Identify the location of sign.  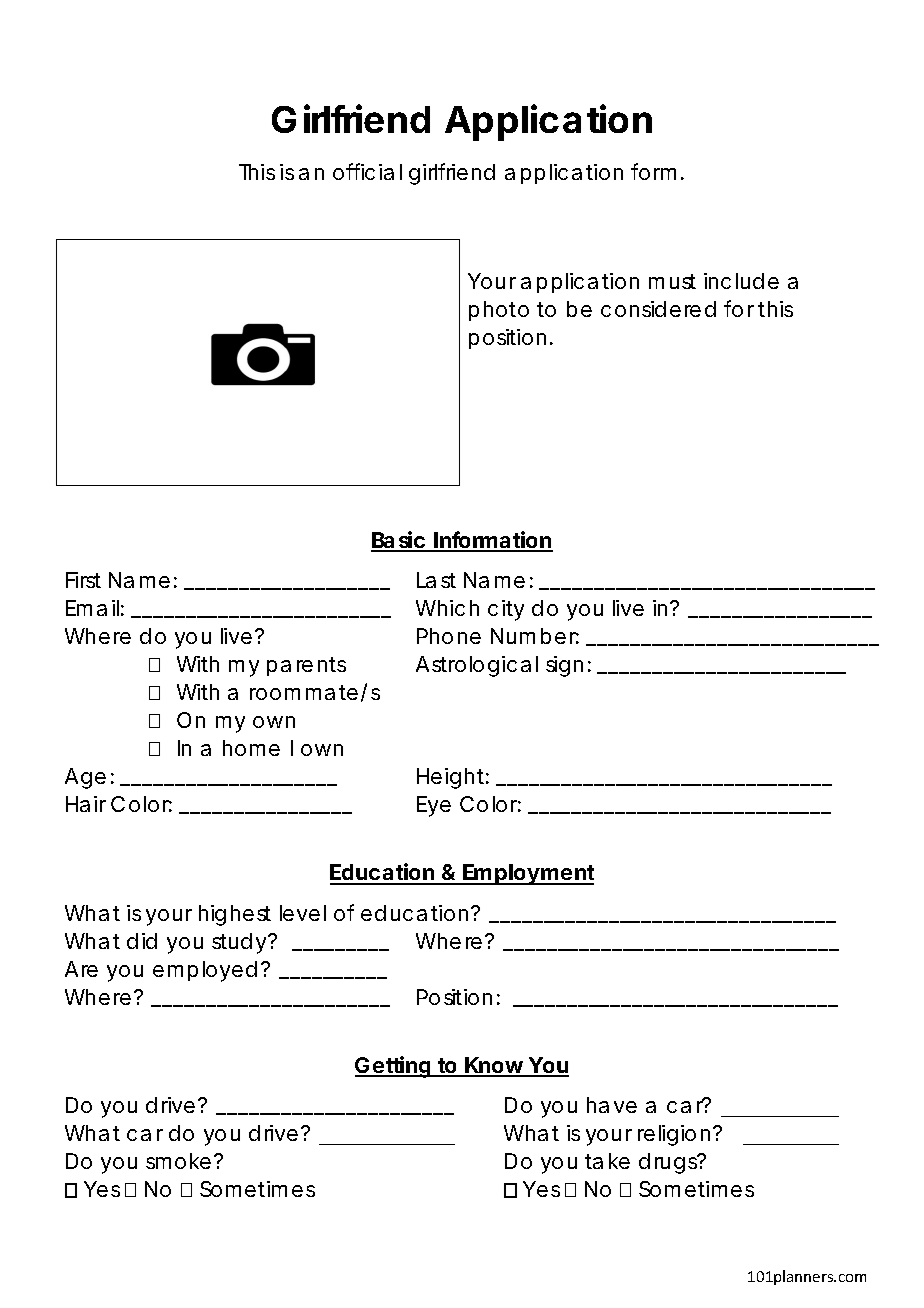
(564, 666).
